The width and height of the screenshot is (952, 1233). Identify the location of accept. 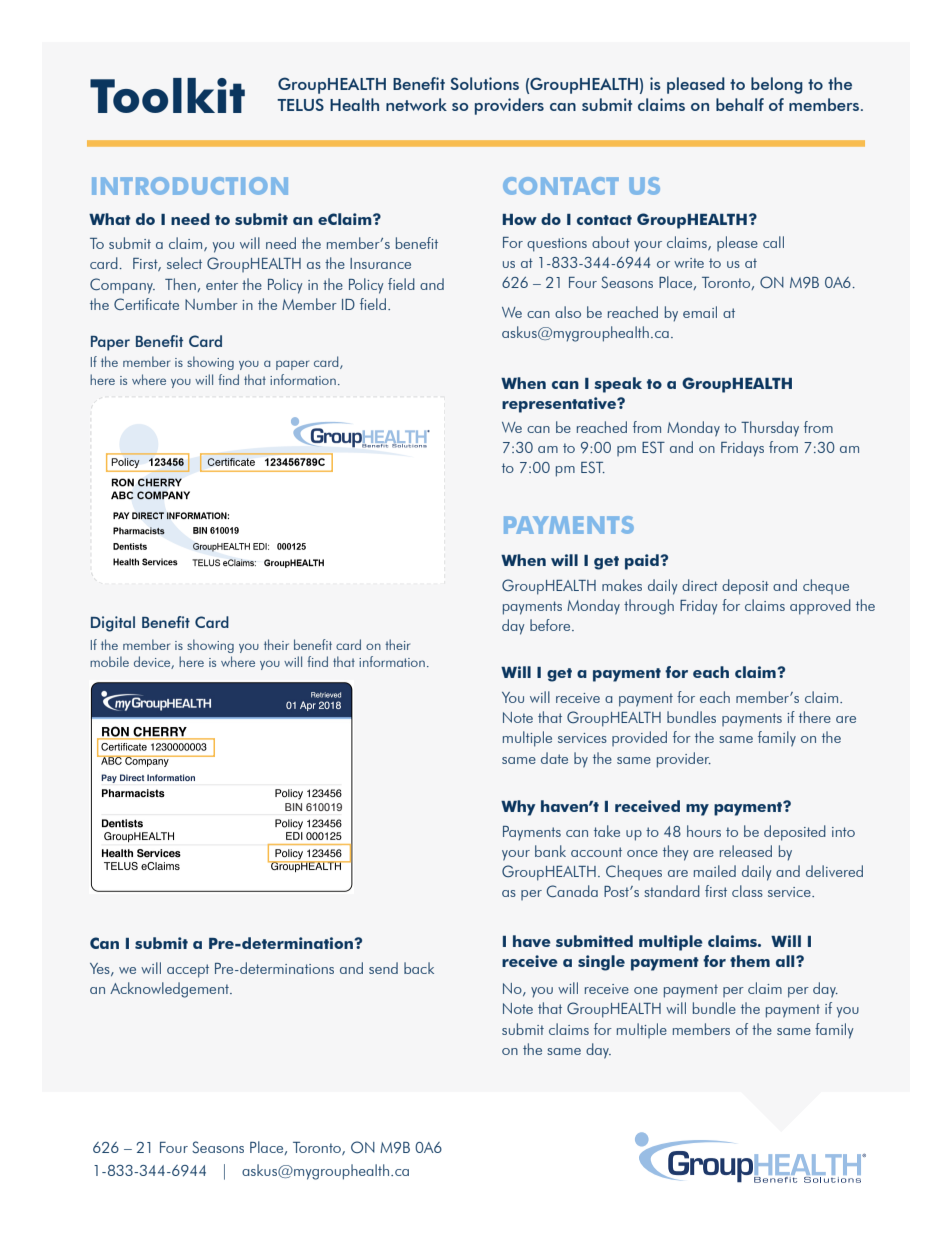
(188, 971).
